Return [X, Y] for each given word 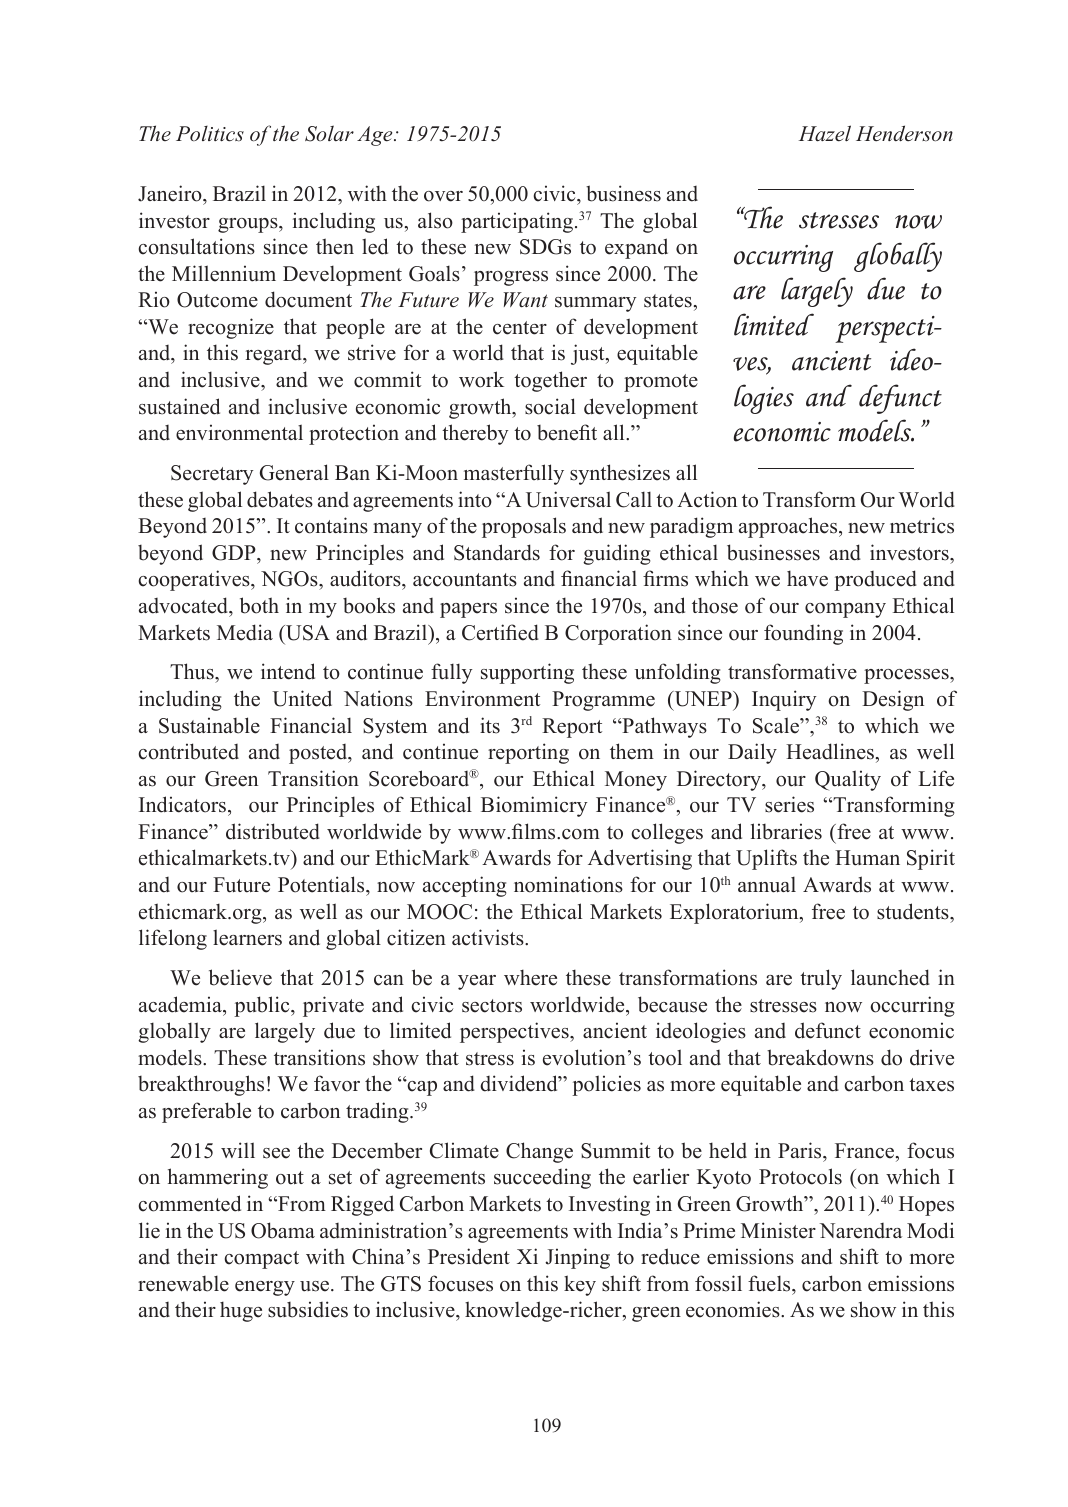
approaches [789, 527]
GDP [235, 553]
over [443, 196]
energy [265, 1288]
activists [489, 937]
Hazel [825, 133]
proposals [524, 527]
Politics [210, 134]
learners [247, 937]
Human [867, 858]
